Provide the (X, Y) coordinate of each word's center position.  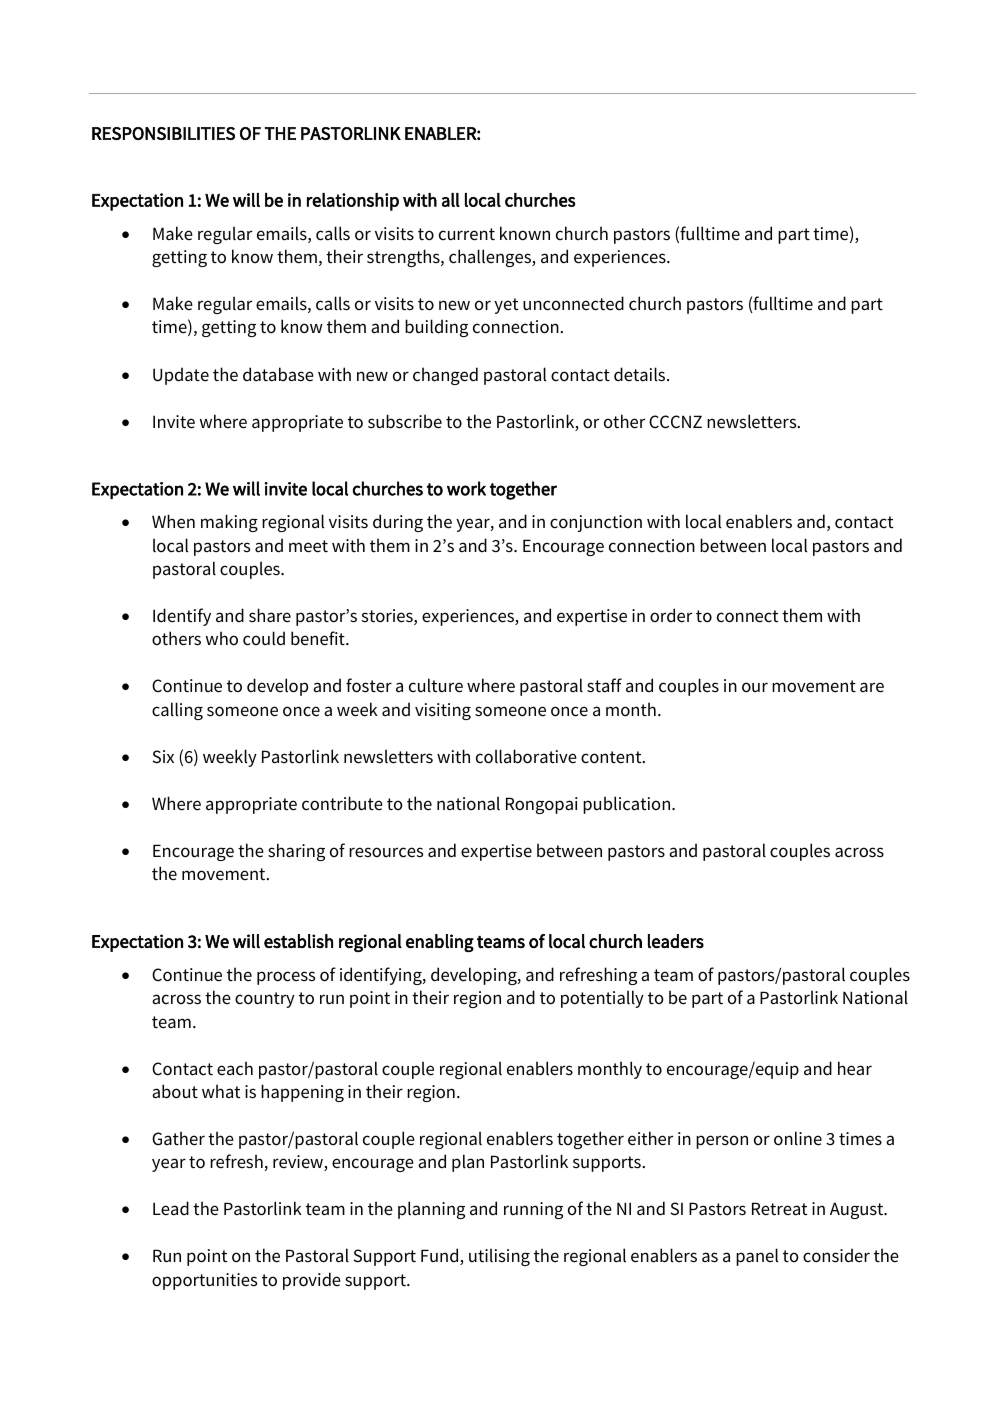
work (466, 488)
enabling (440, 943)
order (671, 615)
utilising (499, 1257)
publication (628, 805)
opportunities (204, 1281)
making (229, 523)
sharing (296, 852)
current (467, 234)
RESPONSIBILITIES (163, 133)
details (641, 374)
